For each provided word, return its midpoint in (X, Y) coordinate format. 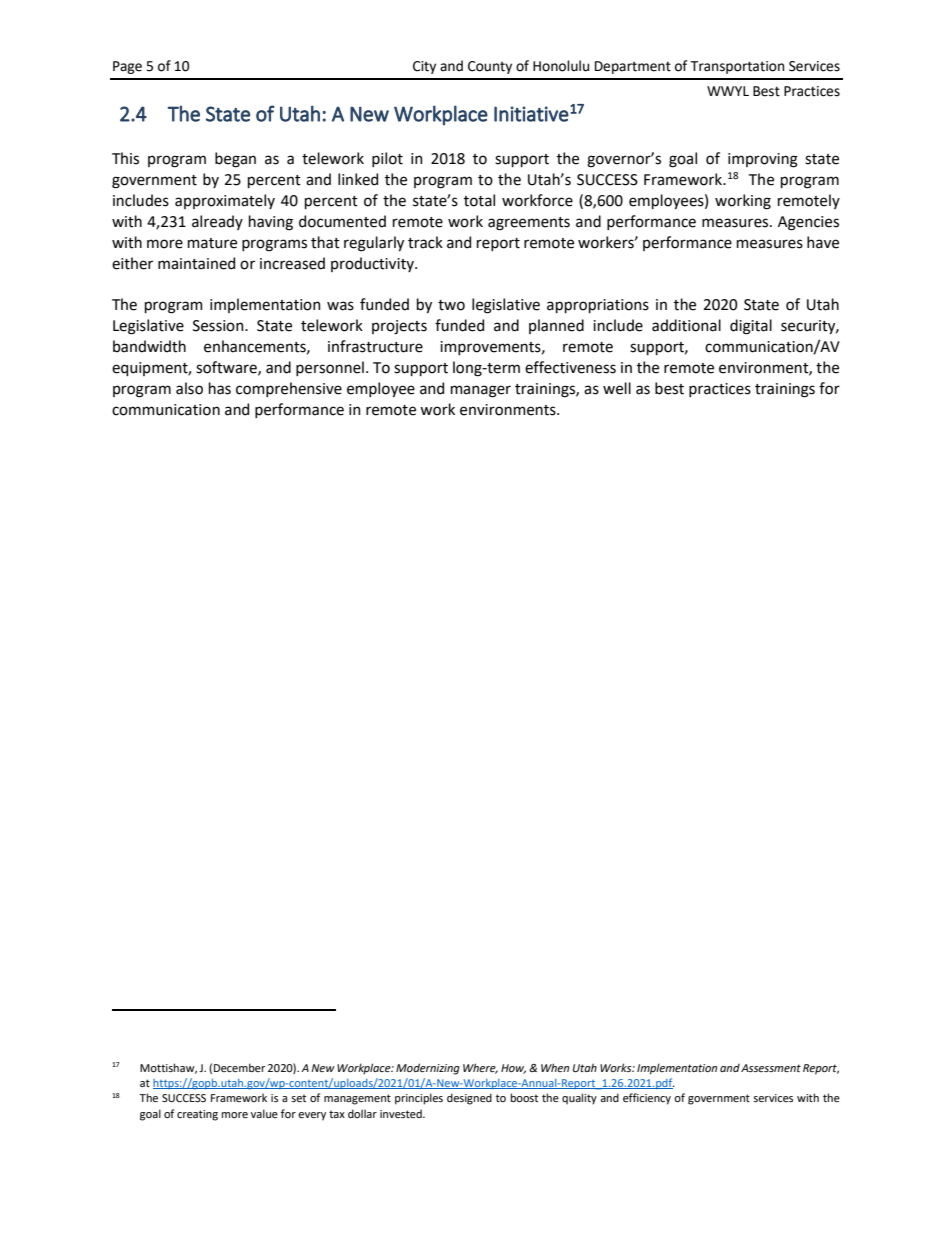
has (220, 388)
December (240, 1067)
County (490, 67)
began (235, 160)
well (617, 388)
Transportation (737, 67)
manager (481, 391)
